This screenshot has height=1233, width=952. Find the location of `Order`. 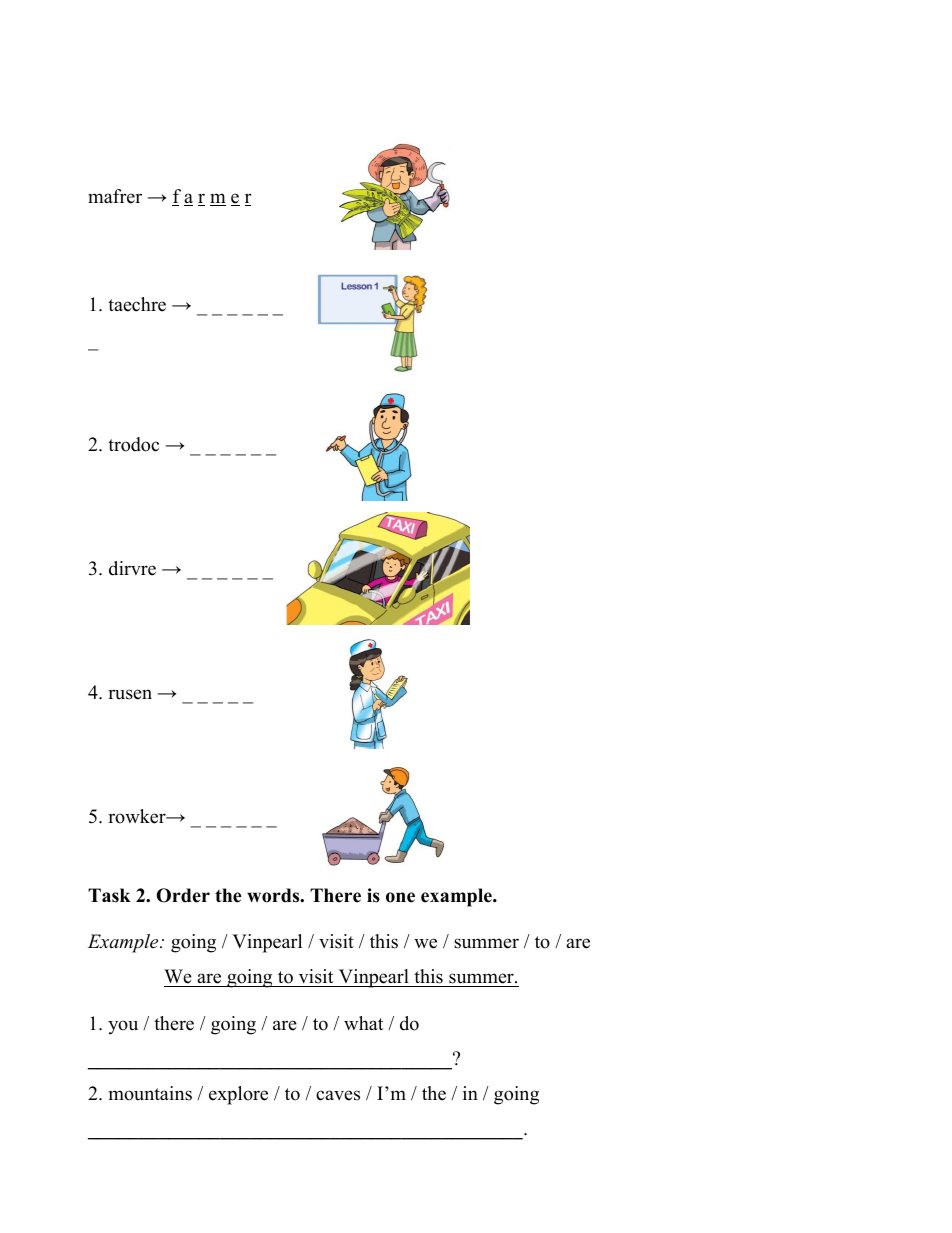

Order is located at coordinates (183, 895).
